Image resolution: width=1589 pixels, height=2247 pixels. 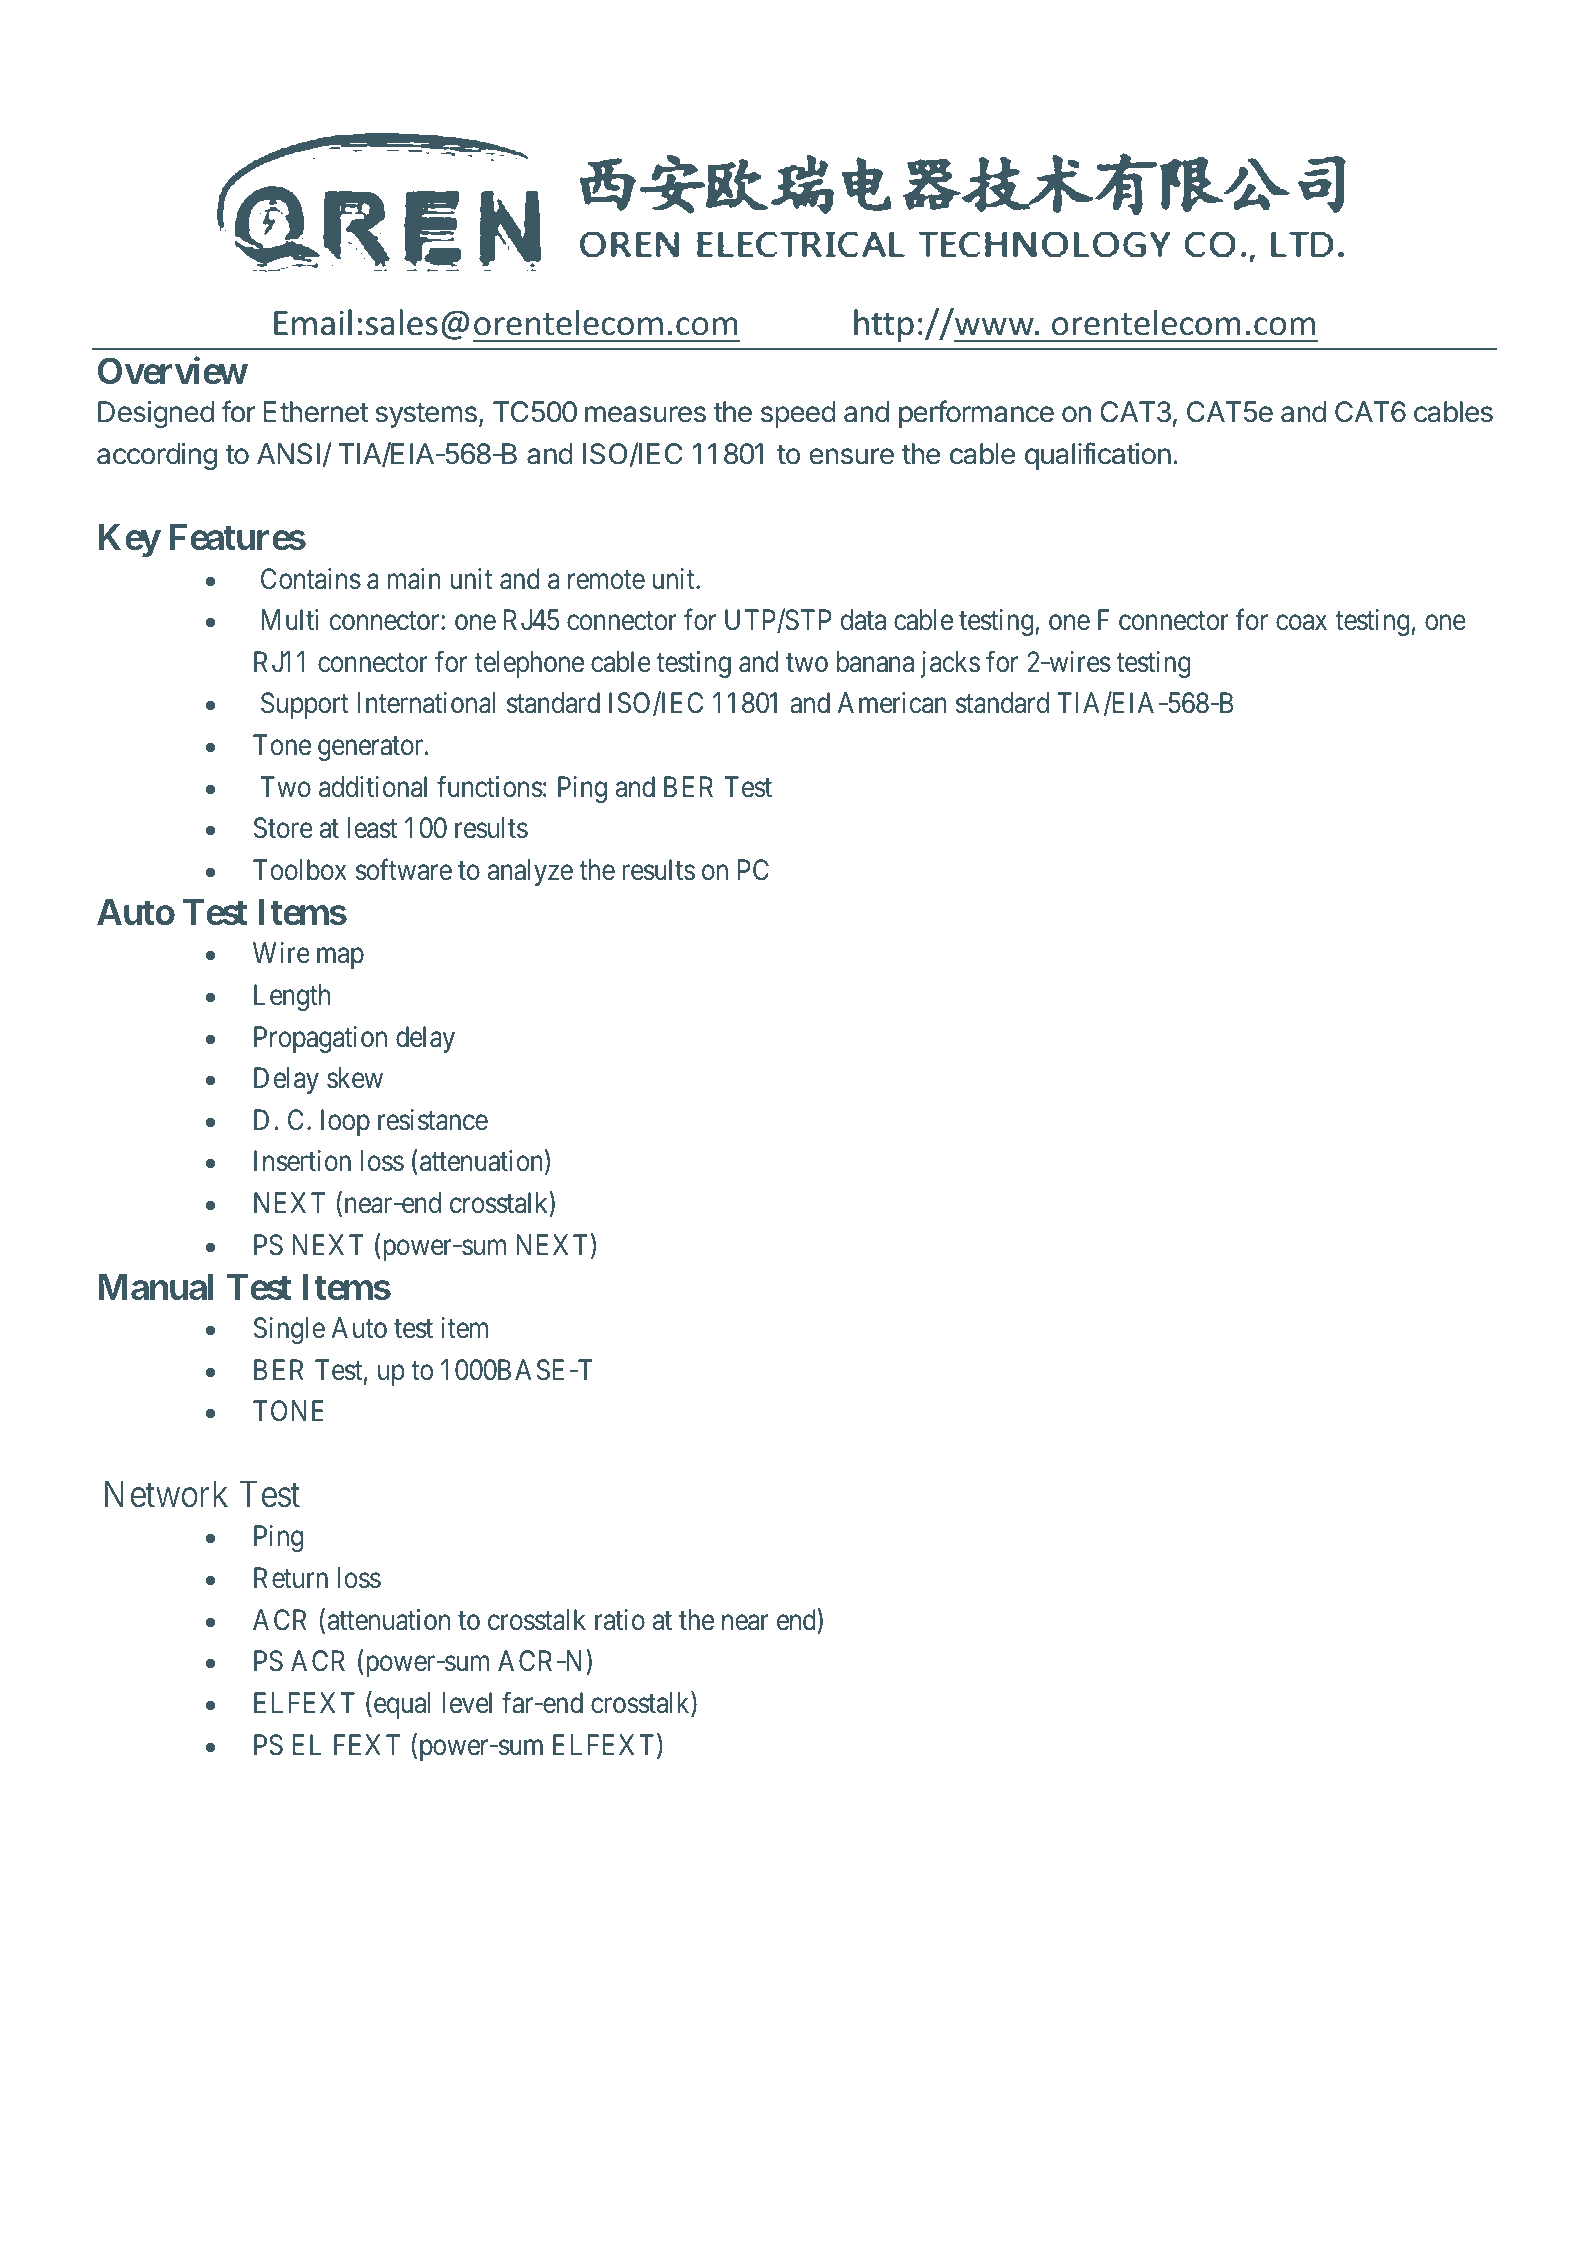 I want to click on Manual, so click(x=156, y=1287).
